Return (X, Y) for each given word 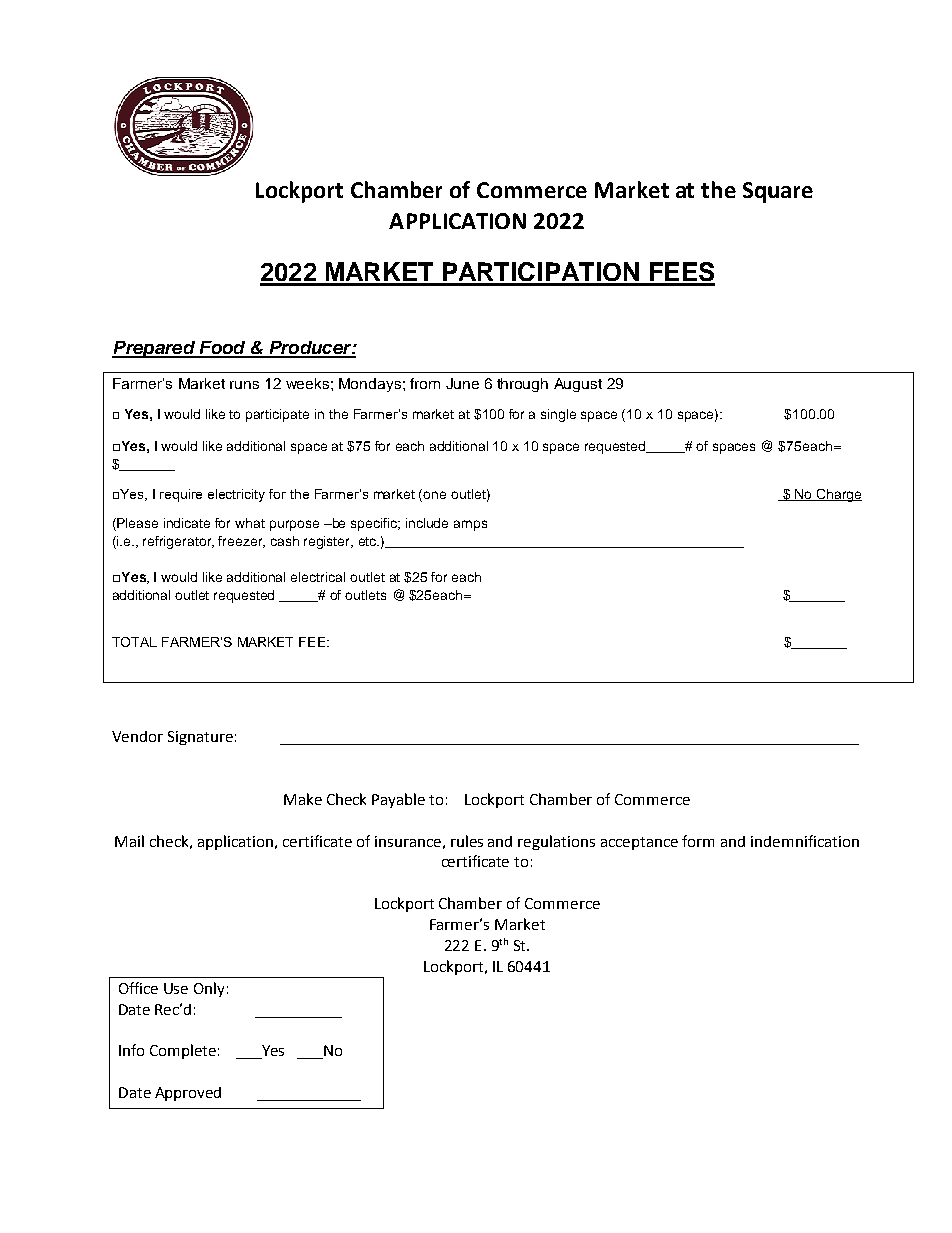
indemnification (805, 841)
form (698, 841)
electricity (236, 495)
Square (778, 192)
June (462, 383)
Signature (200, 738)
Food (222, 349)
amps (470, 525)
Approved (188, 1094)
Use (176, 988)
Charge (838, 495)
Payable (398, 800)
